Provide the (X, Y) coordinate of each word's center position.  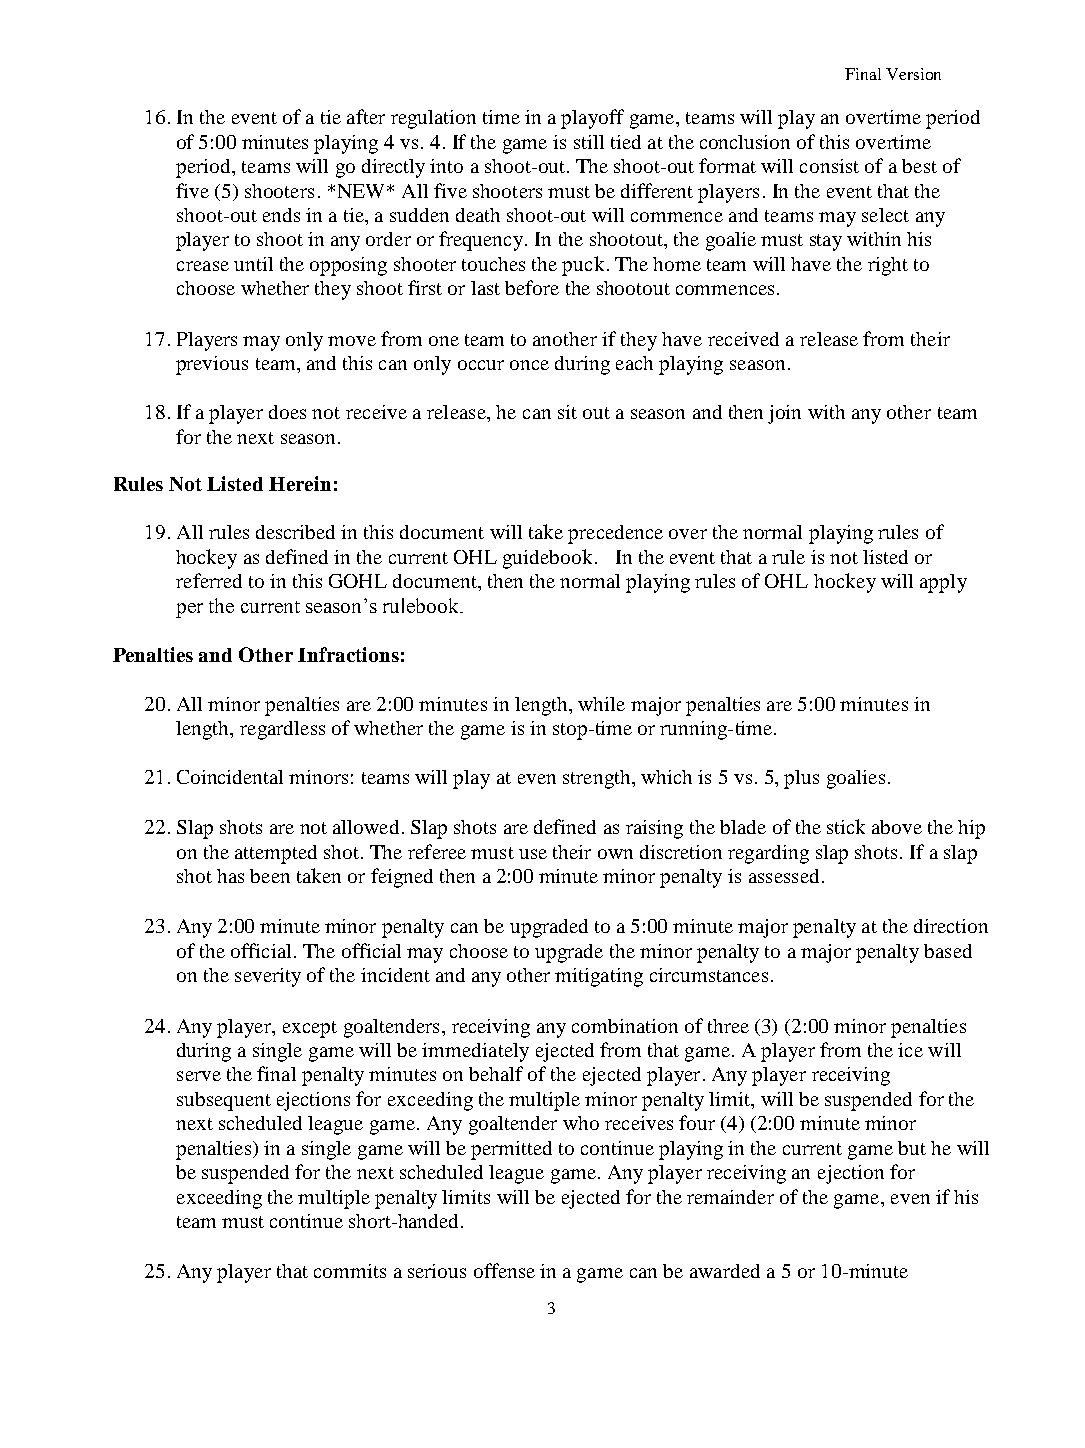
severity (268, 977)
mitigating (599, 977)
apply (943, 583)
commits (350, 1271)
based (948, 951)
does (287, 412)
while (601, 704)
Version (913, 74)
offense (504, 1270)
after (366, 116)
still (589, 142)
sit (567, 412)
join (784, 414)
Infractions (348, 654)
